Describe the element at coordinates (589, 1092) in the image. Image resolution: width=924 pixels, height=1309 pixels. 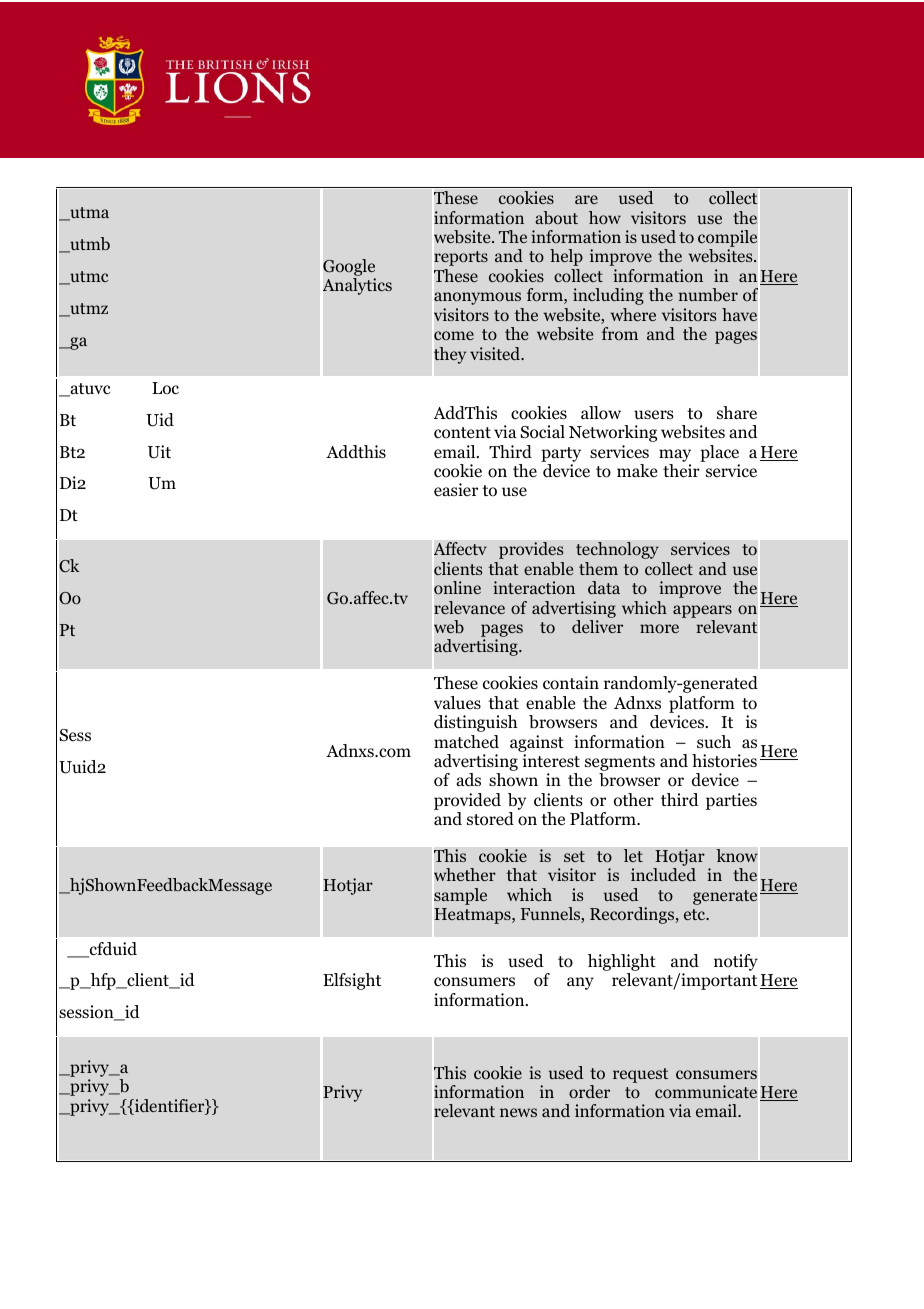
I see `order` at that location.
